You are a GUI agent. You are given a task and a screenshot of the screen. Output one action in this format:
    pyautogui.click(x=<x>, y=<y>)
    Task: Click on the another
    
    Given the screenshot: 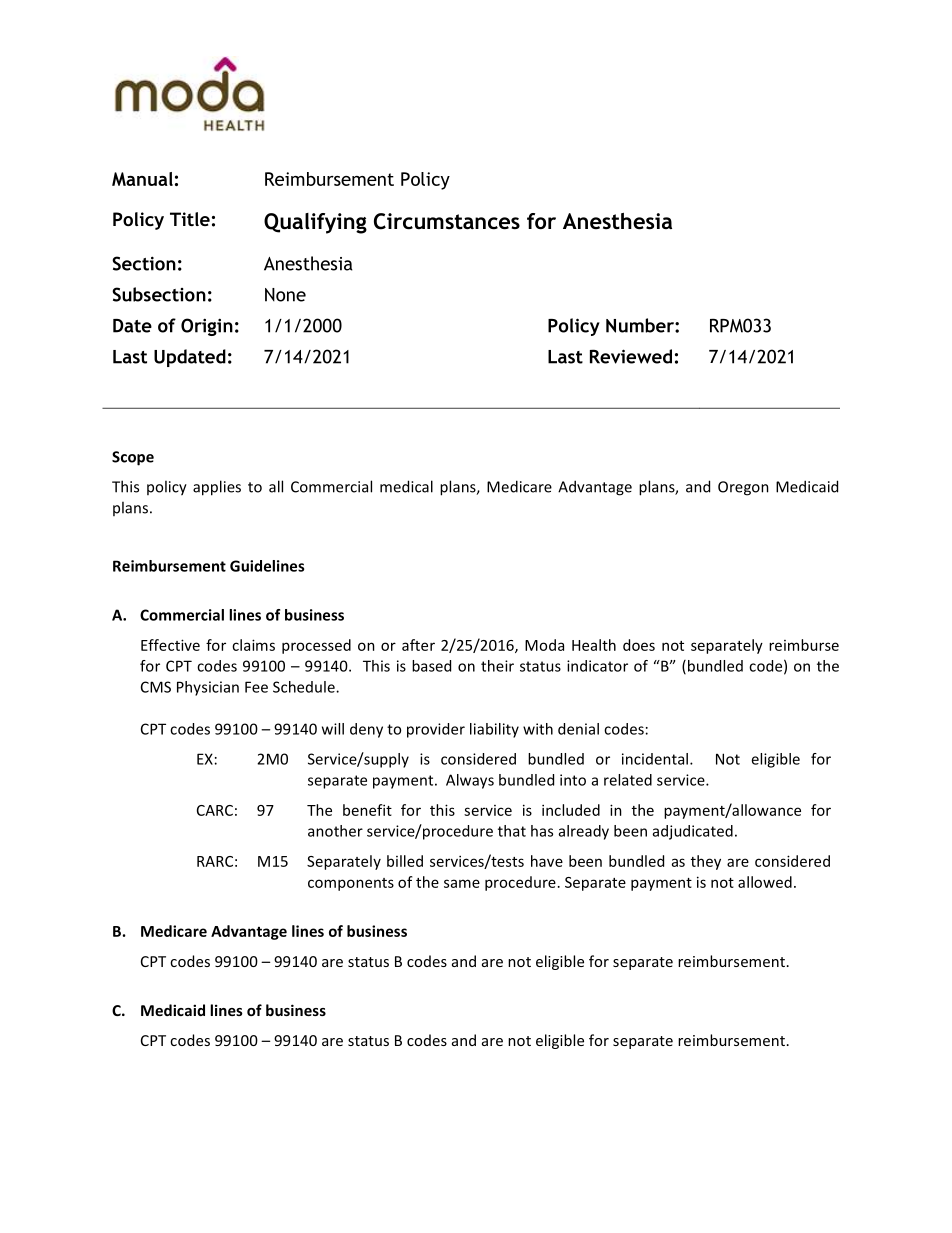 What is the action you would take?
    pyautogui.click(x=335, y=831)
